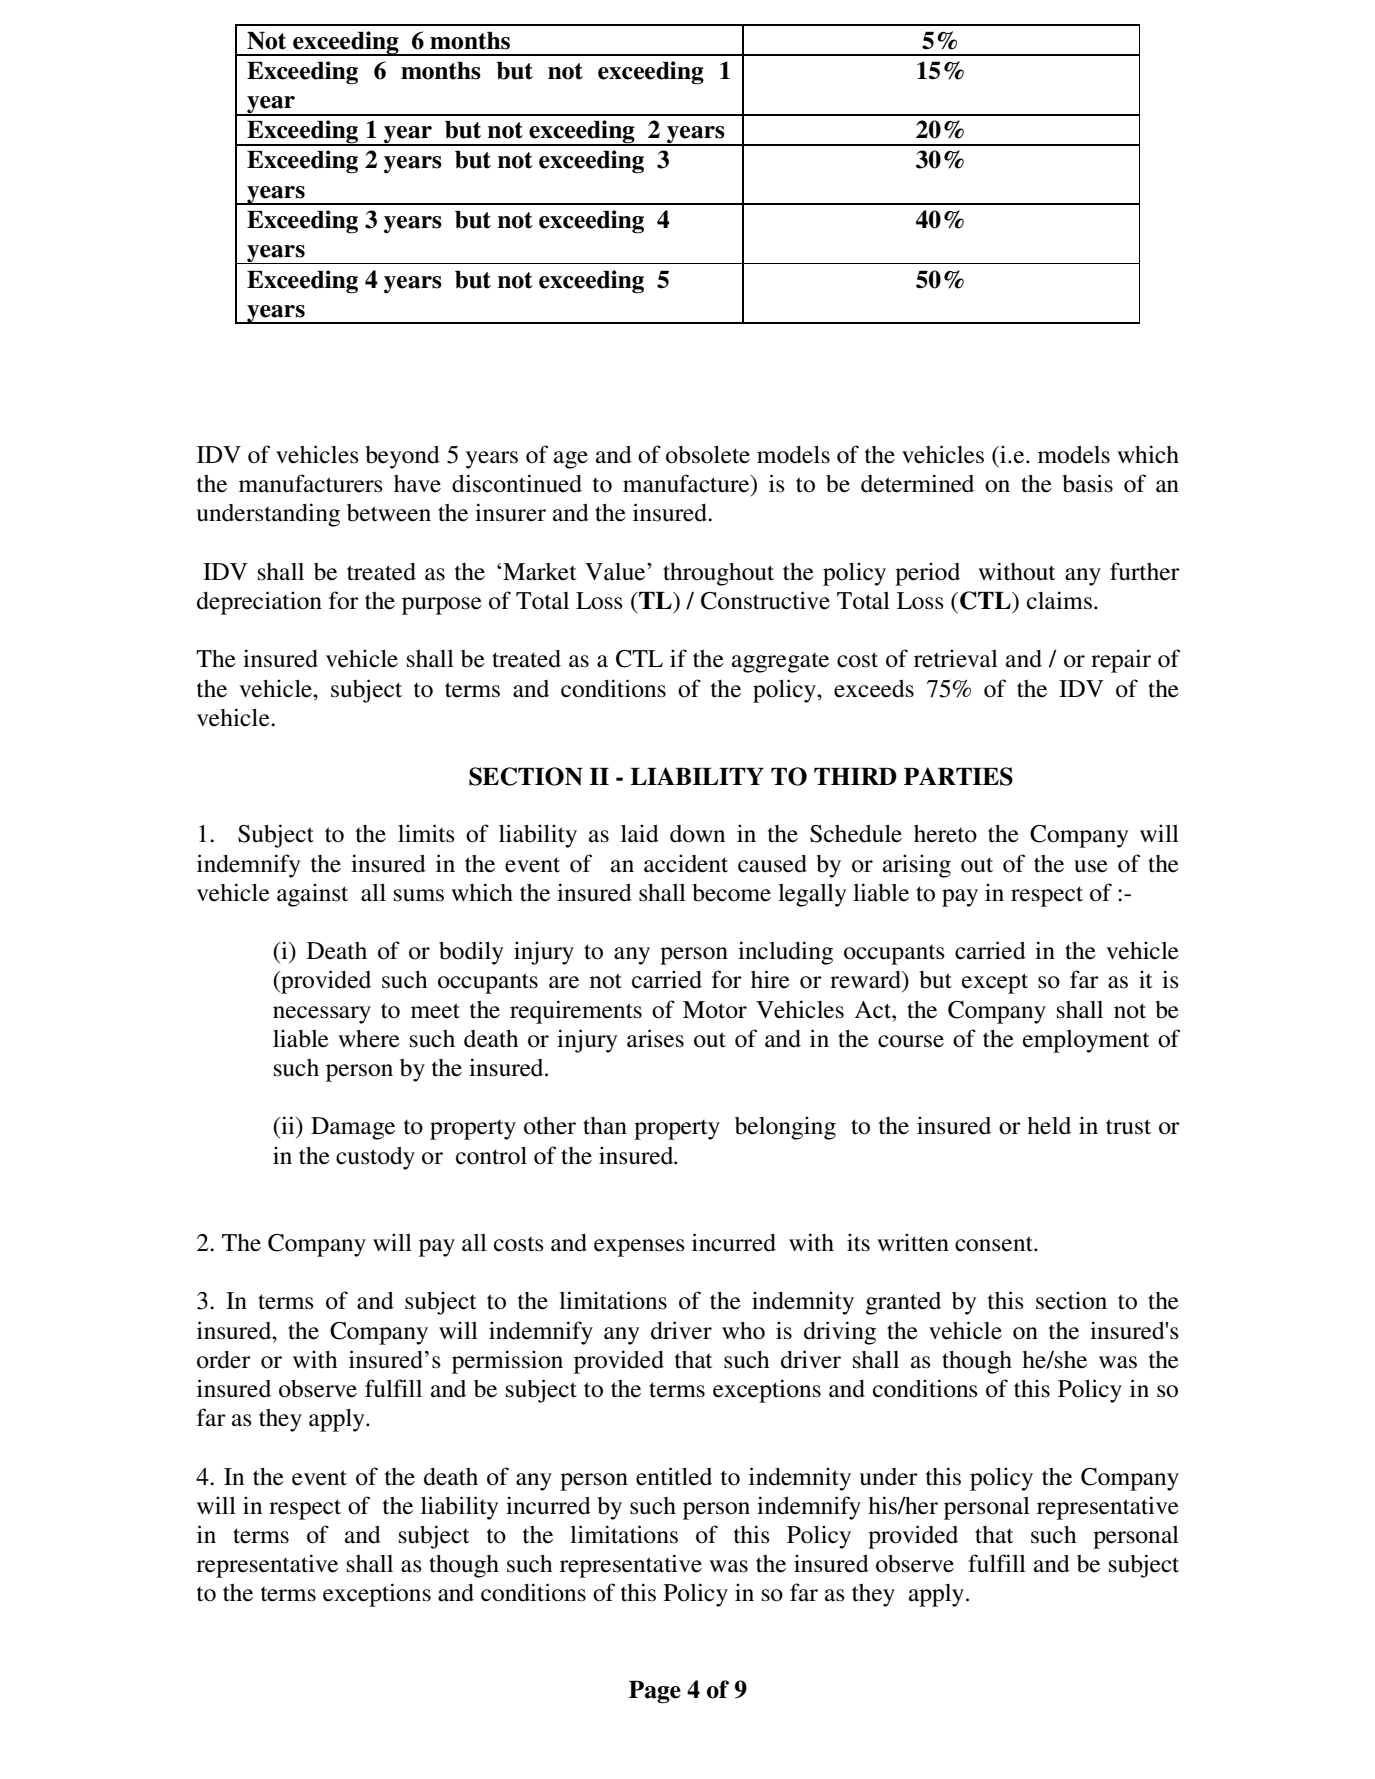  What do you see at coordinates (655, 1692) in the document?
I see `Page` at bounding box center [655, 1692].
